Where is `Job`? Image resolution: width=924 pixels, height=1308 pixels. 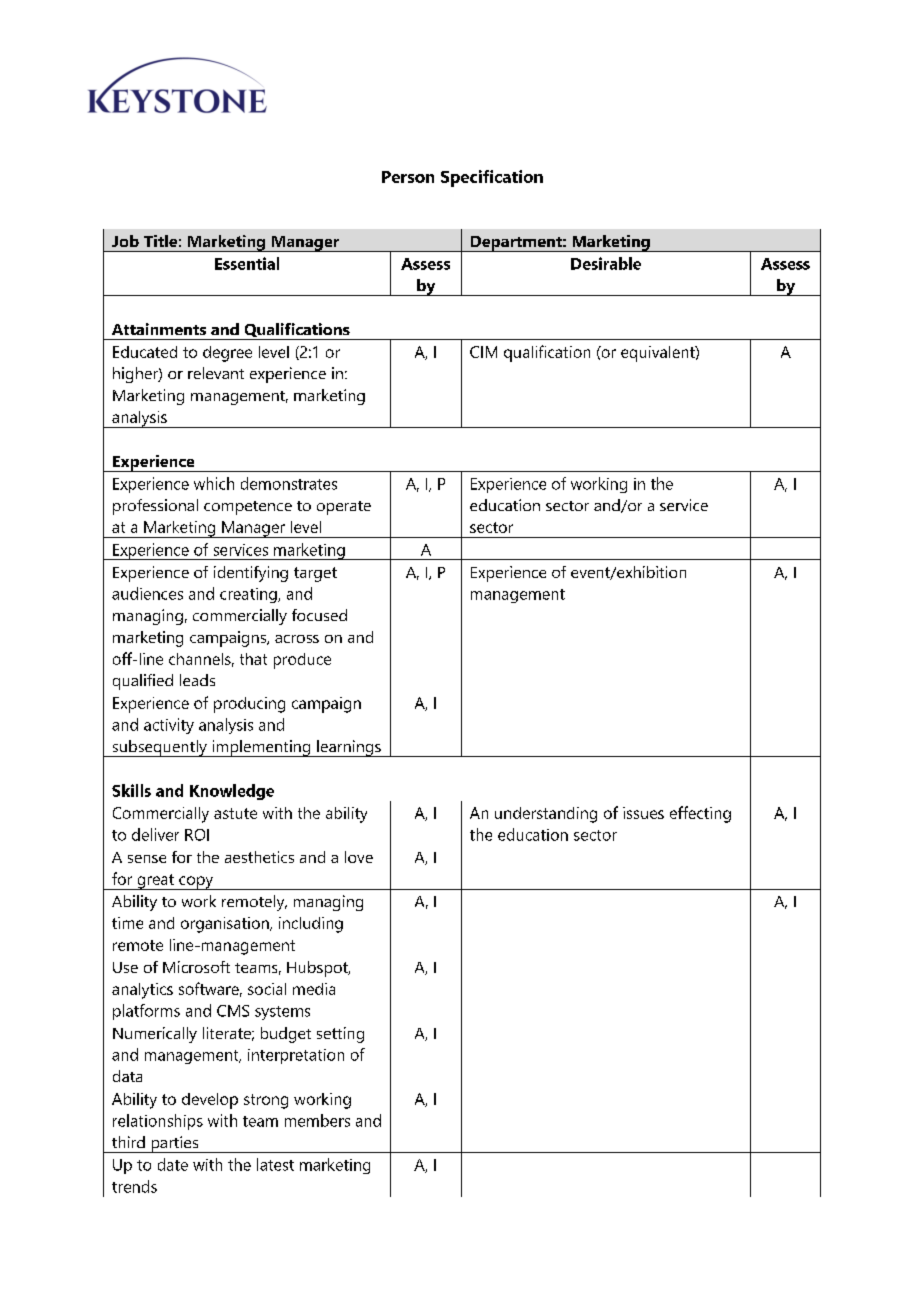
Job is located at coordinates (125, 241).
